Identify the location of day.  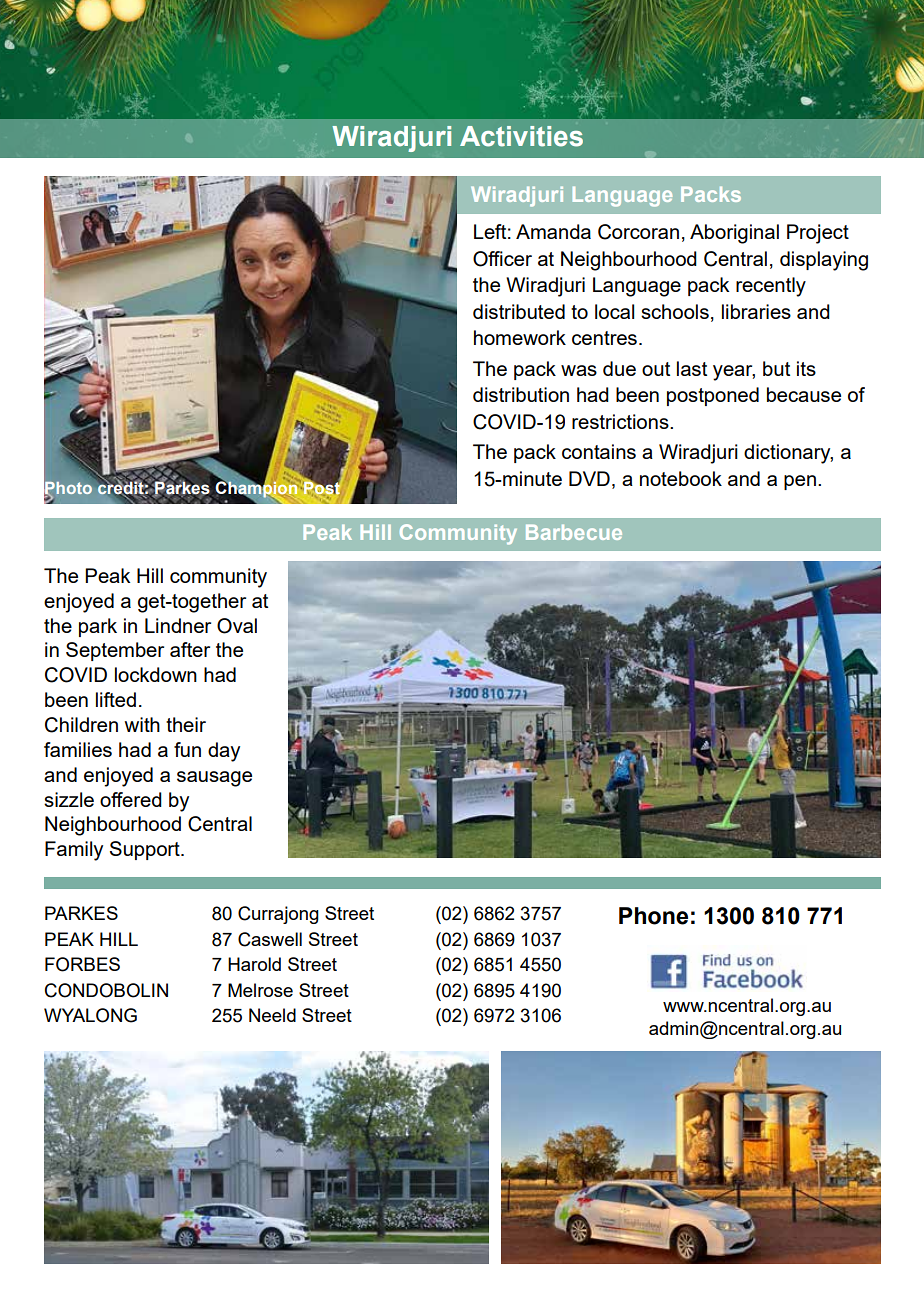
(224, 752).
